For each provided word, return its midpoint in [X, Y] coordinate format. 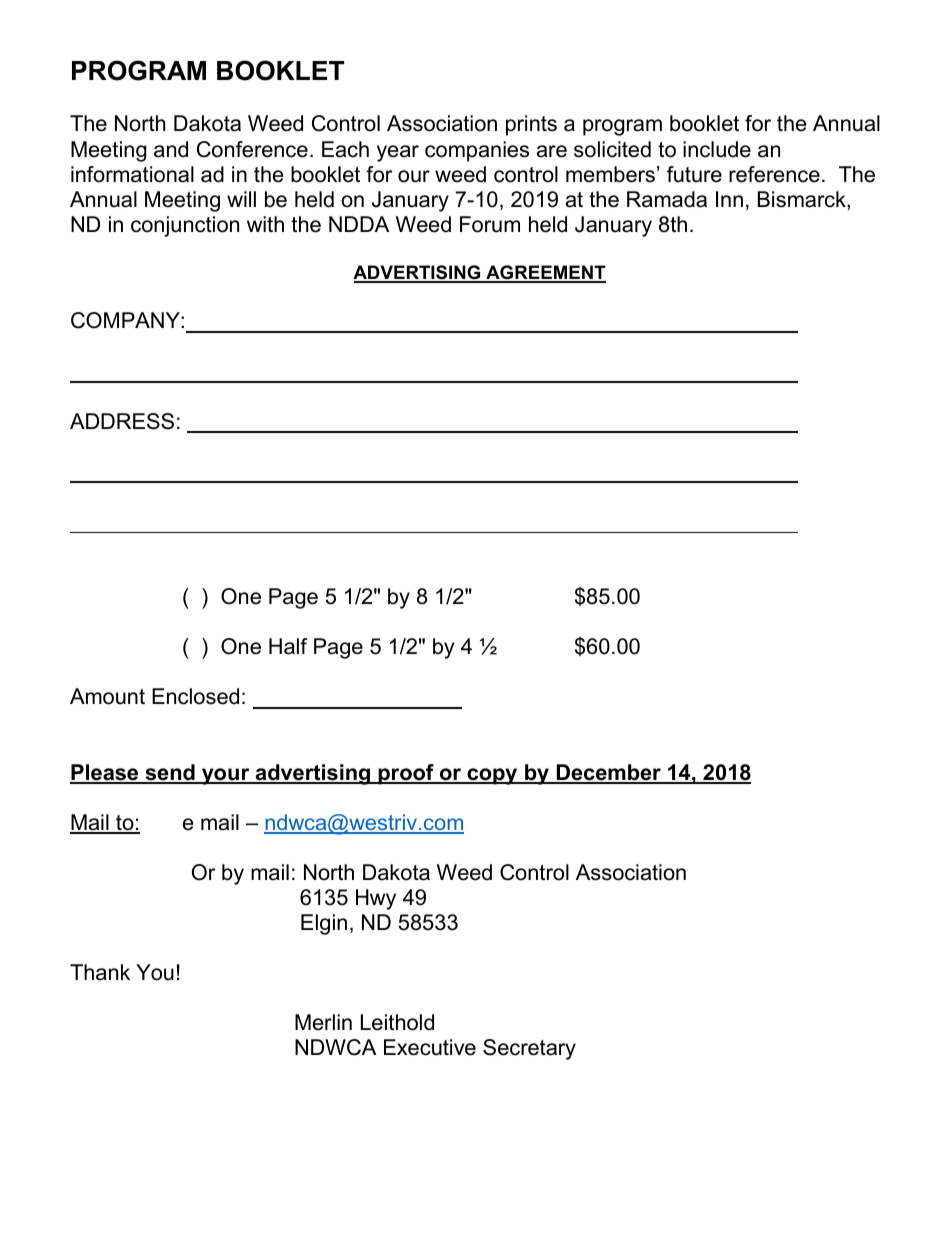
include [717, 149]
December [608, 773]
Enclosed [195, 696]
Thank [100, 972]
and [171, 149]
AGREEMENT [545, 273]
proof [406, 774]
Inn [729, 199]
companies [477, 151]
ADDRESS [122, 421]
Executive [430, 1047]
